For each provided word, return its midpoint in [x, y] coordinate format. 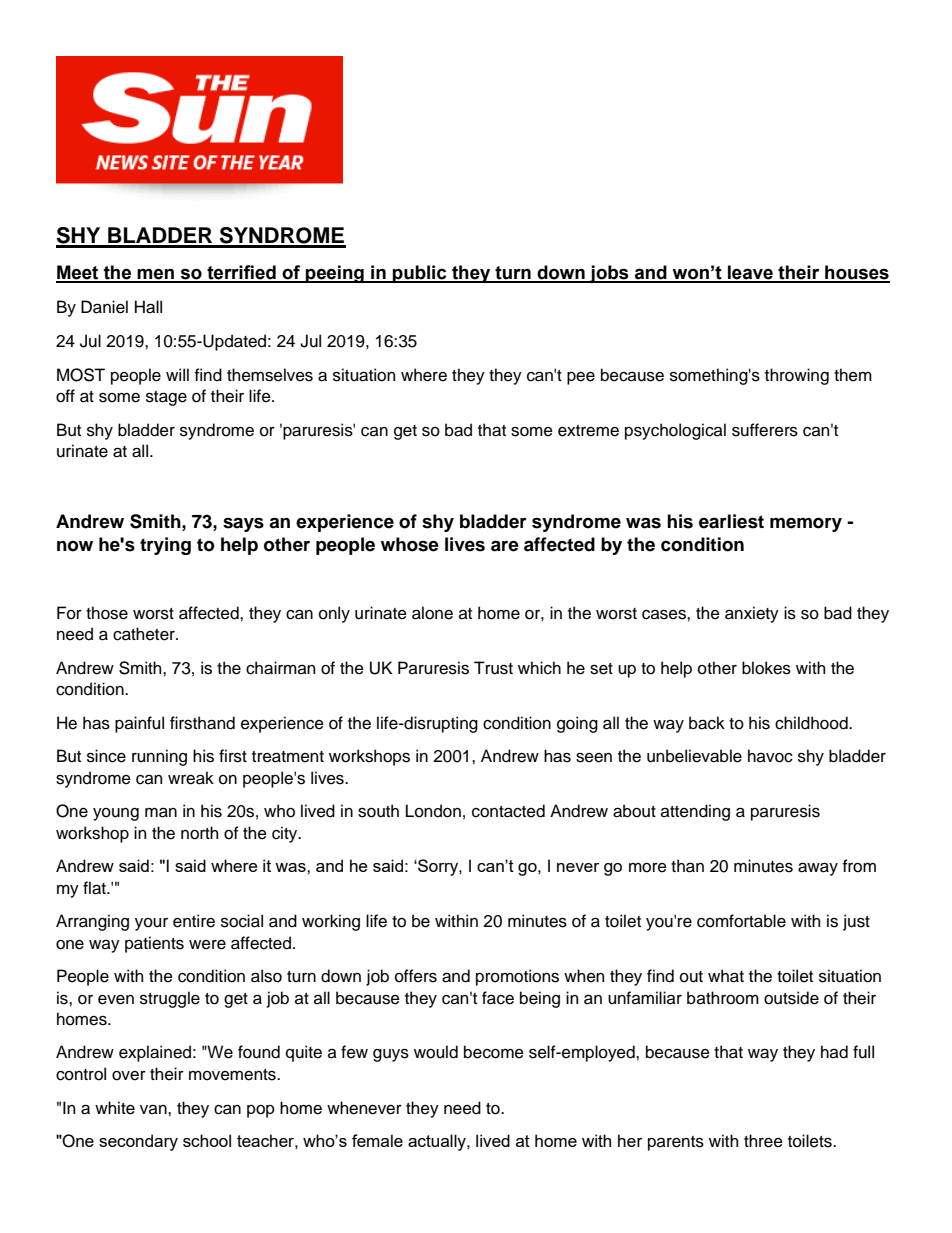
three [763, 1141]
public [420, 274]
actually [438, 1142]
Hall [148, 307]
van [154, 1110]
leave [750, 273]
